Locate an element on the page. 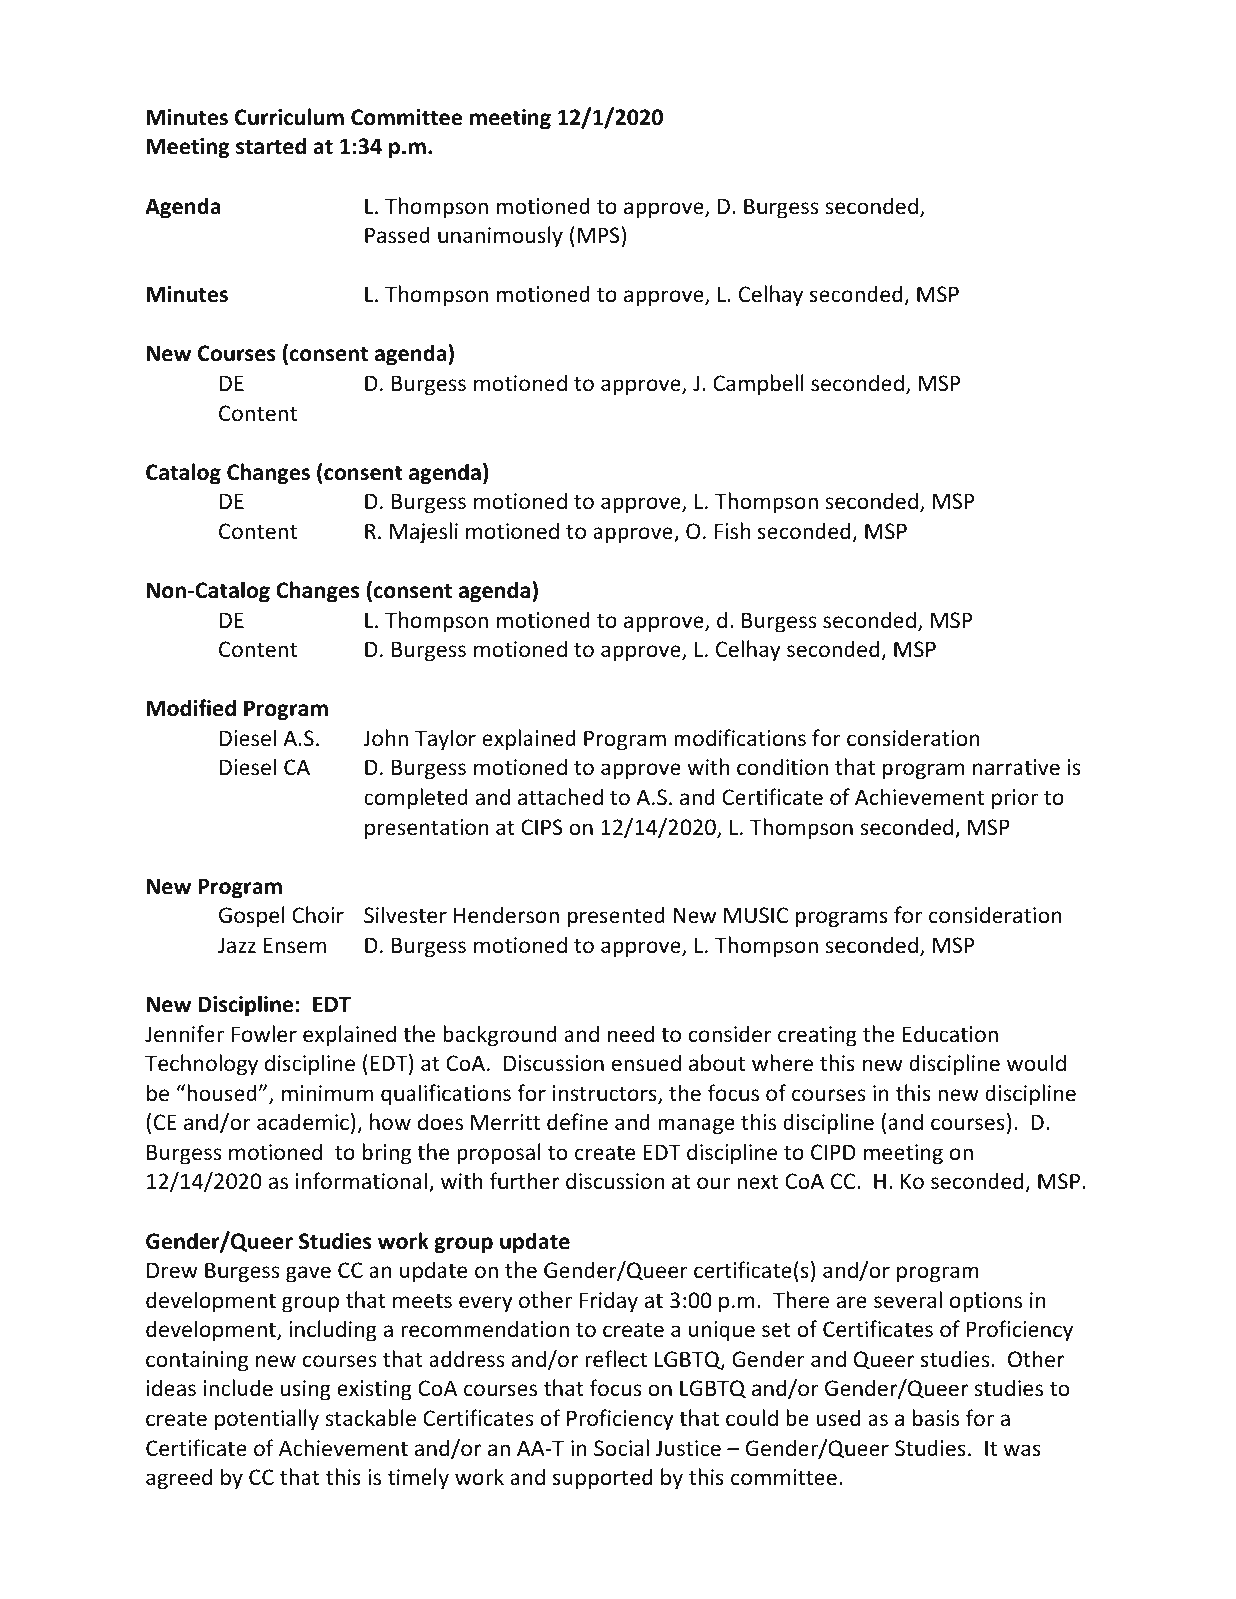 The image size is (1236, 1599). unanimously is located at coordinates (500, 237).
